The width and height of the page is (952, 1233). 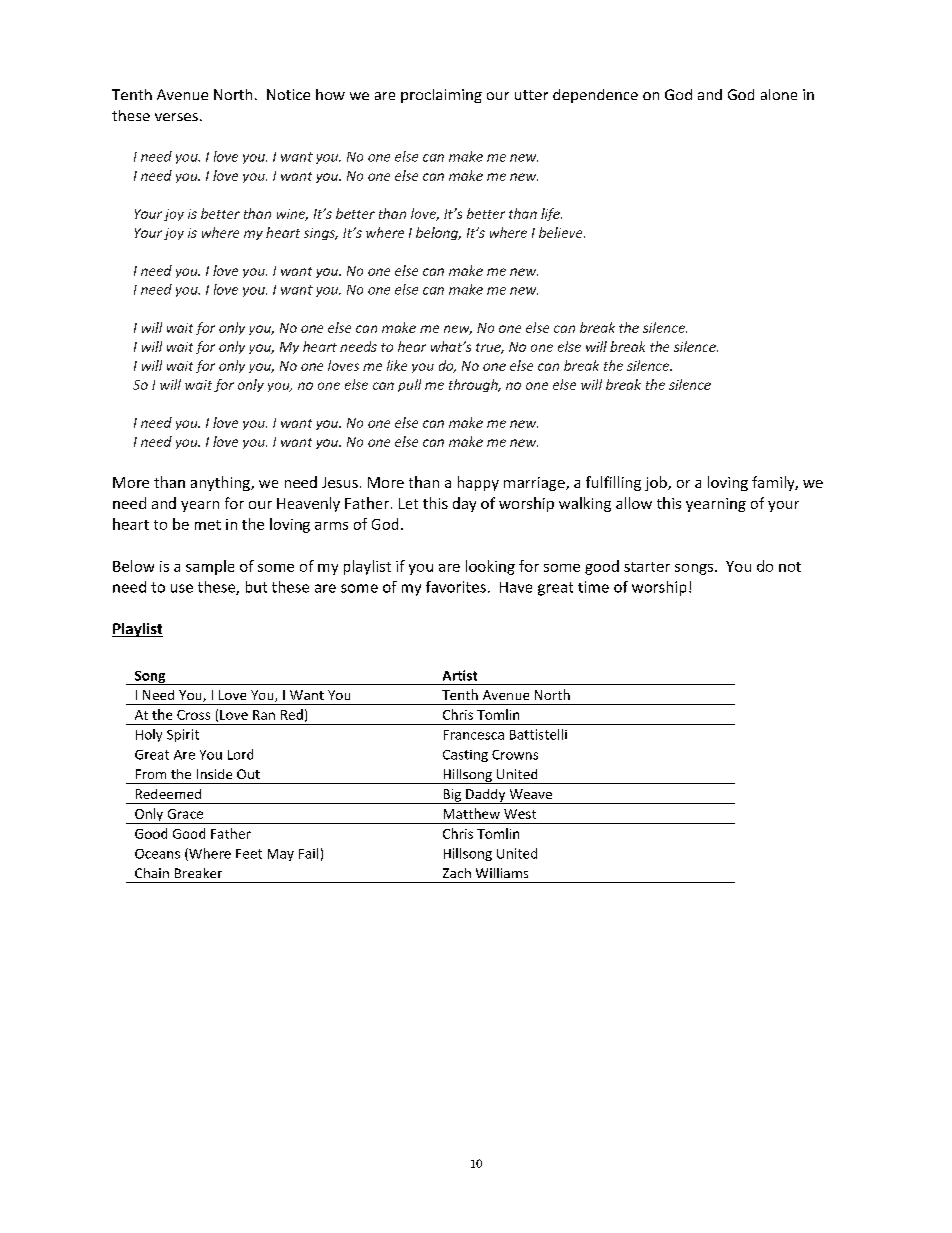 What do you see at coordinates (460, 675) in the page?
I see `Artist` at bounding box center [460, 675].
